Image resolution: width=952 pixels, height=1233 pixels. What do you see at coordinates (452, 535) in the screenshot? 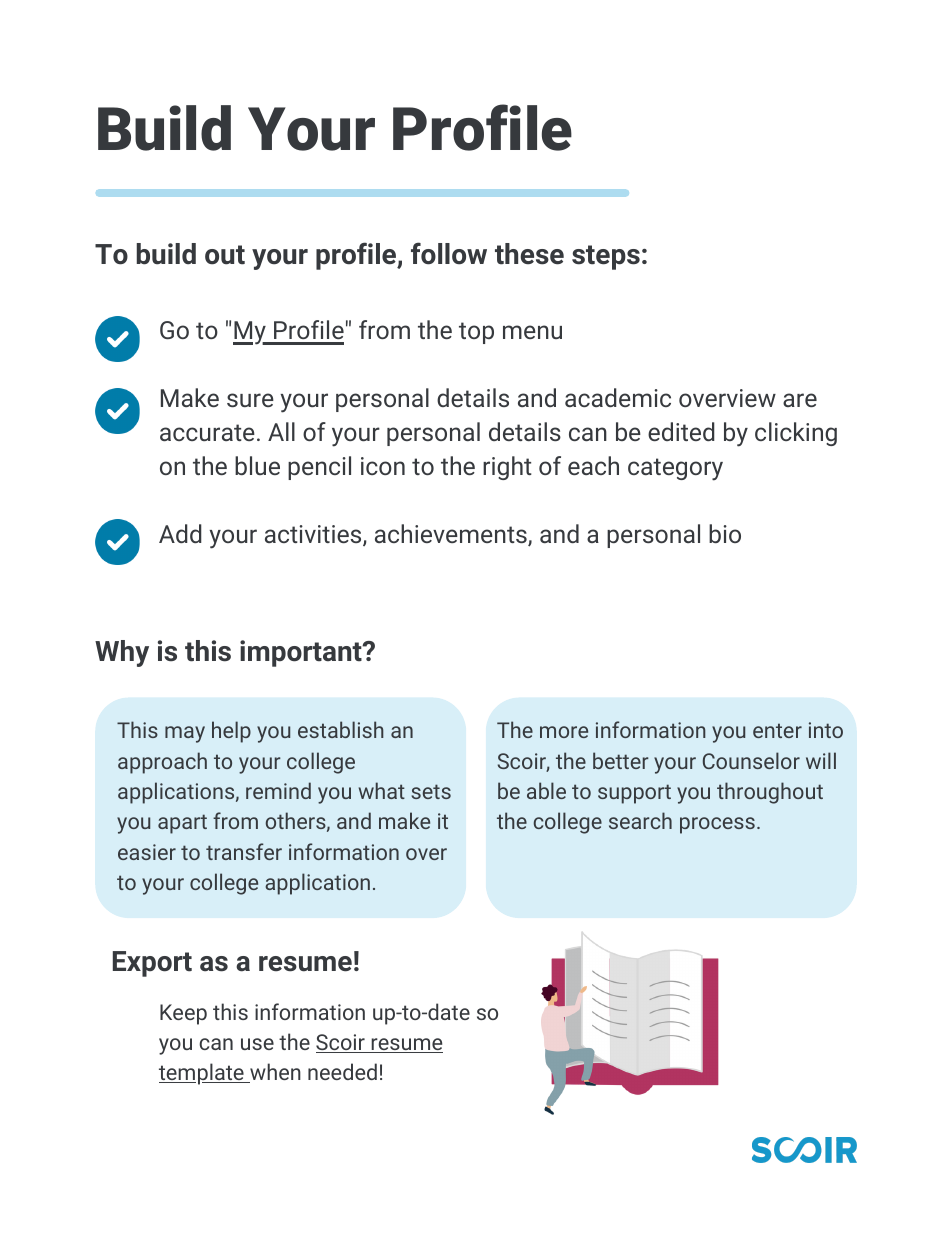
I see `achievements` at bounding box center [452, 535].
